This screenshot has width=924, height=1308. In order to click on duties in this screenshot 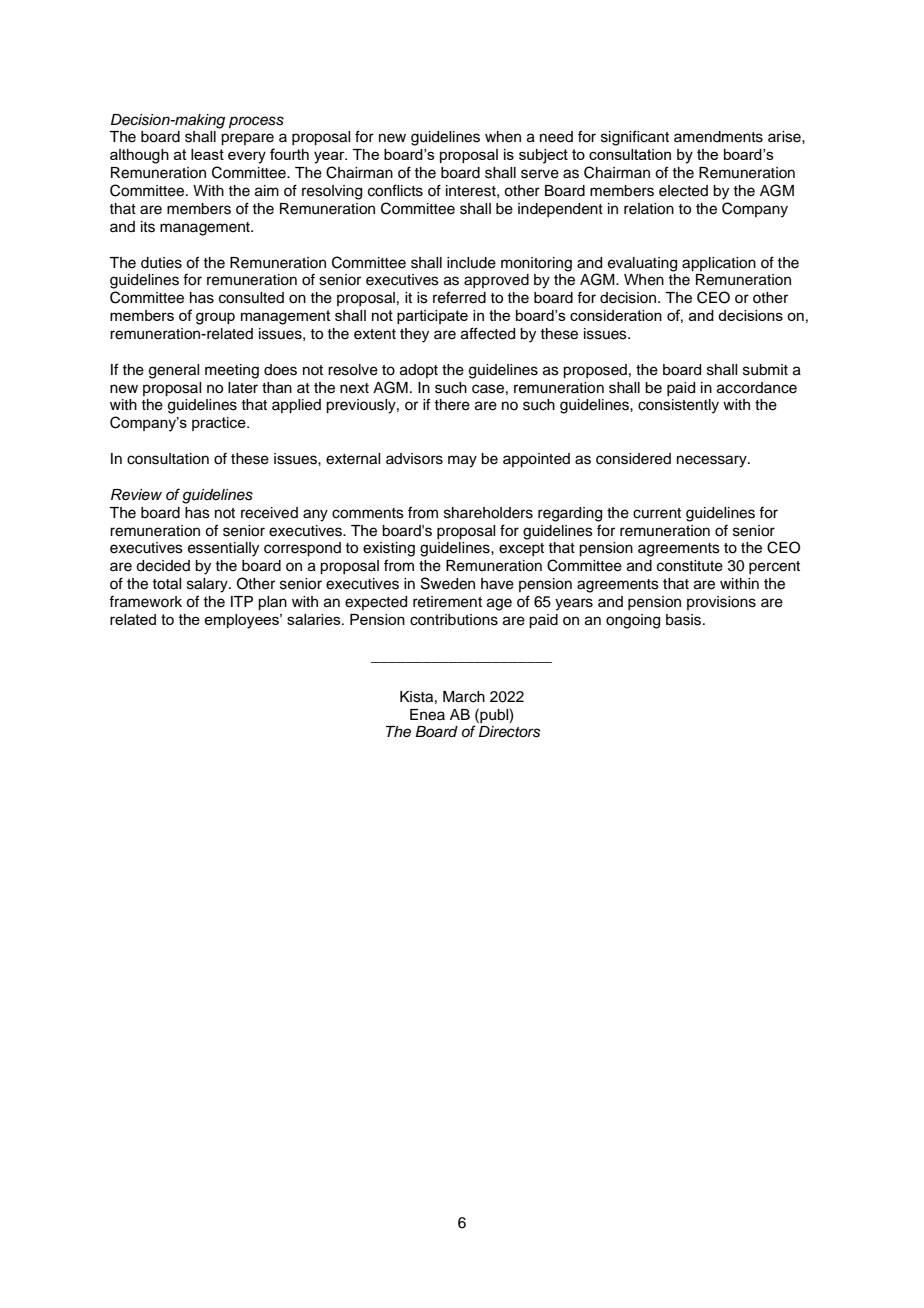, I will do `click(161, 263)`.
